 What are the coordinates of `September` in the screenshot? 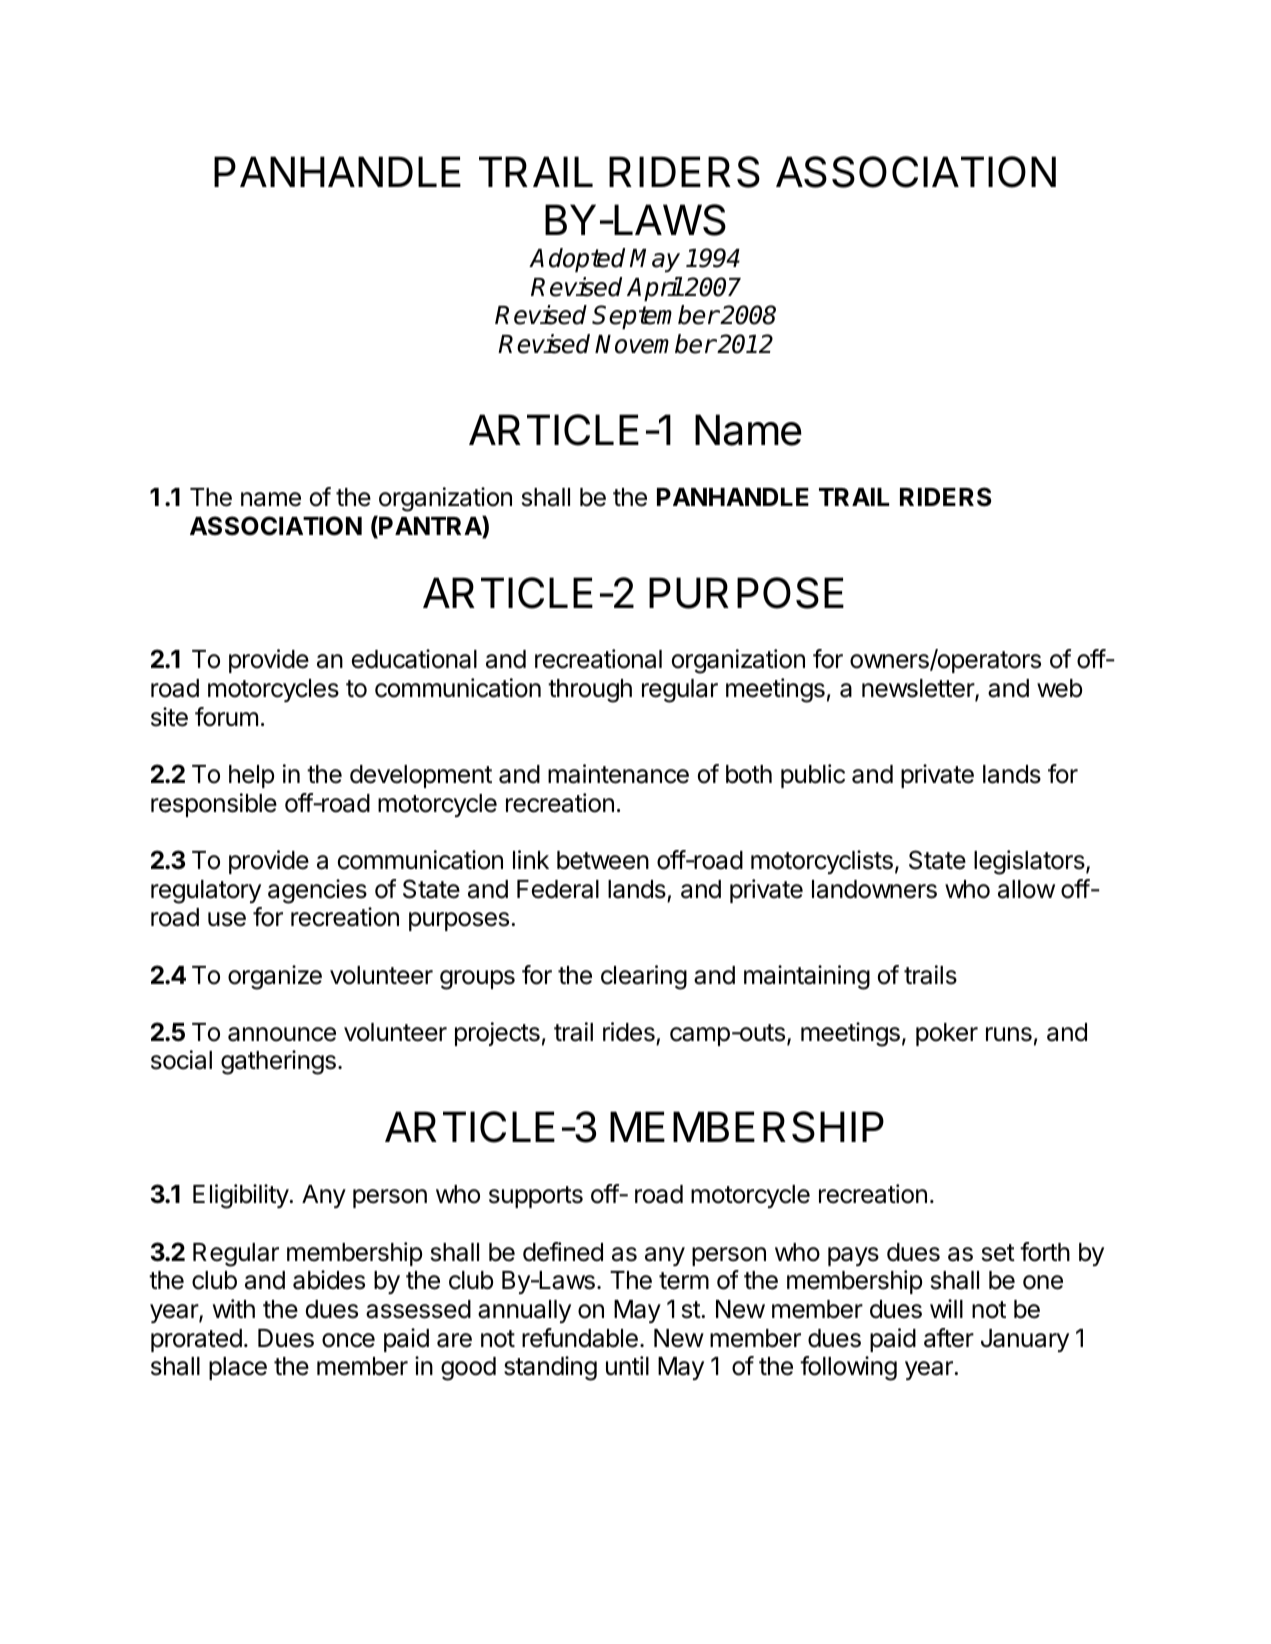 It's located at (655, 317).
